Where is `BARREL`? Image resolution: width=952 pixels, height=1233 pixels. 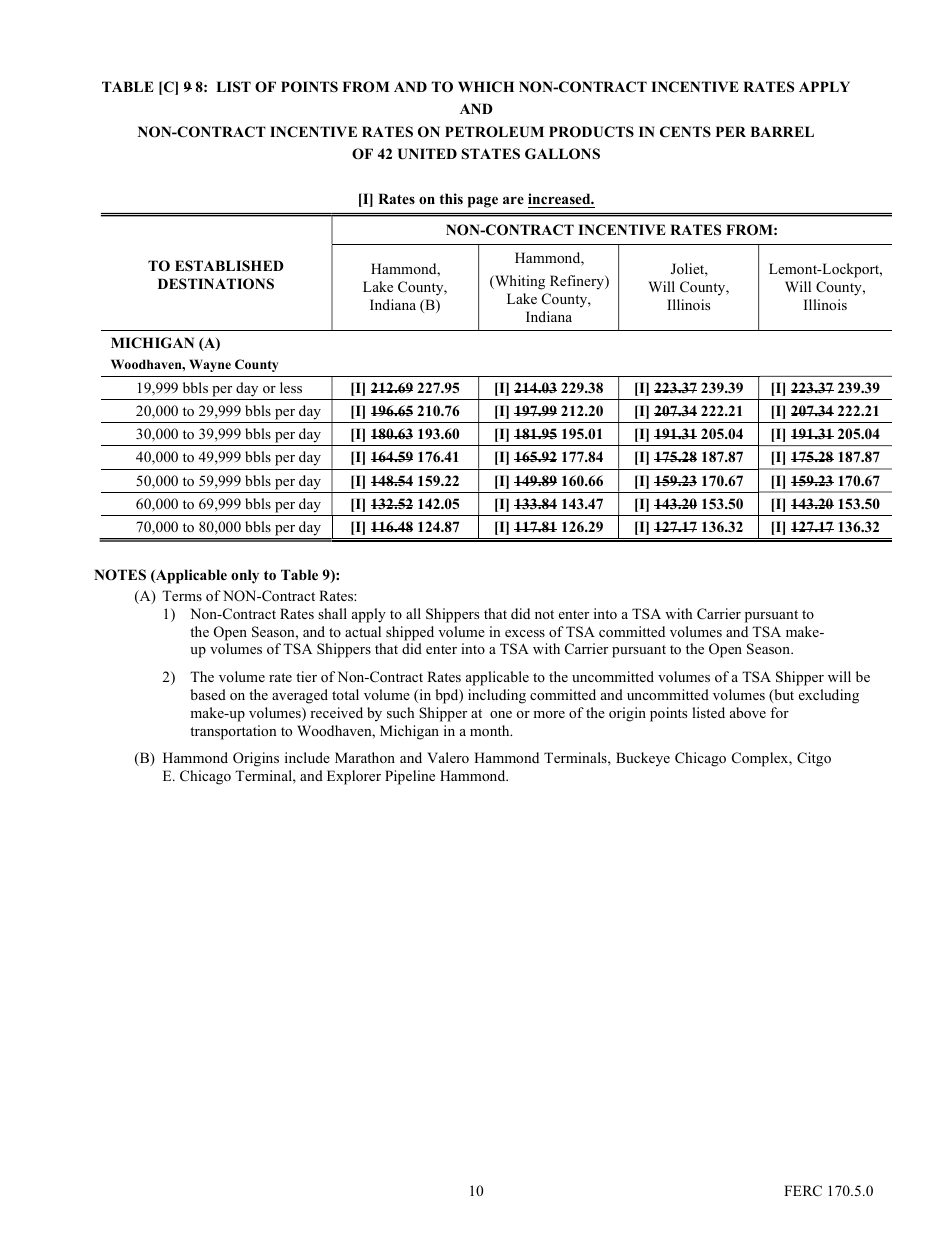 BARREL is located at coordinates (782, 131).
